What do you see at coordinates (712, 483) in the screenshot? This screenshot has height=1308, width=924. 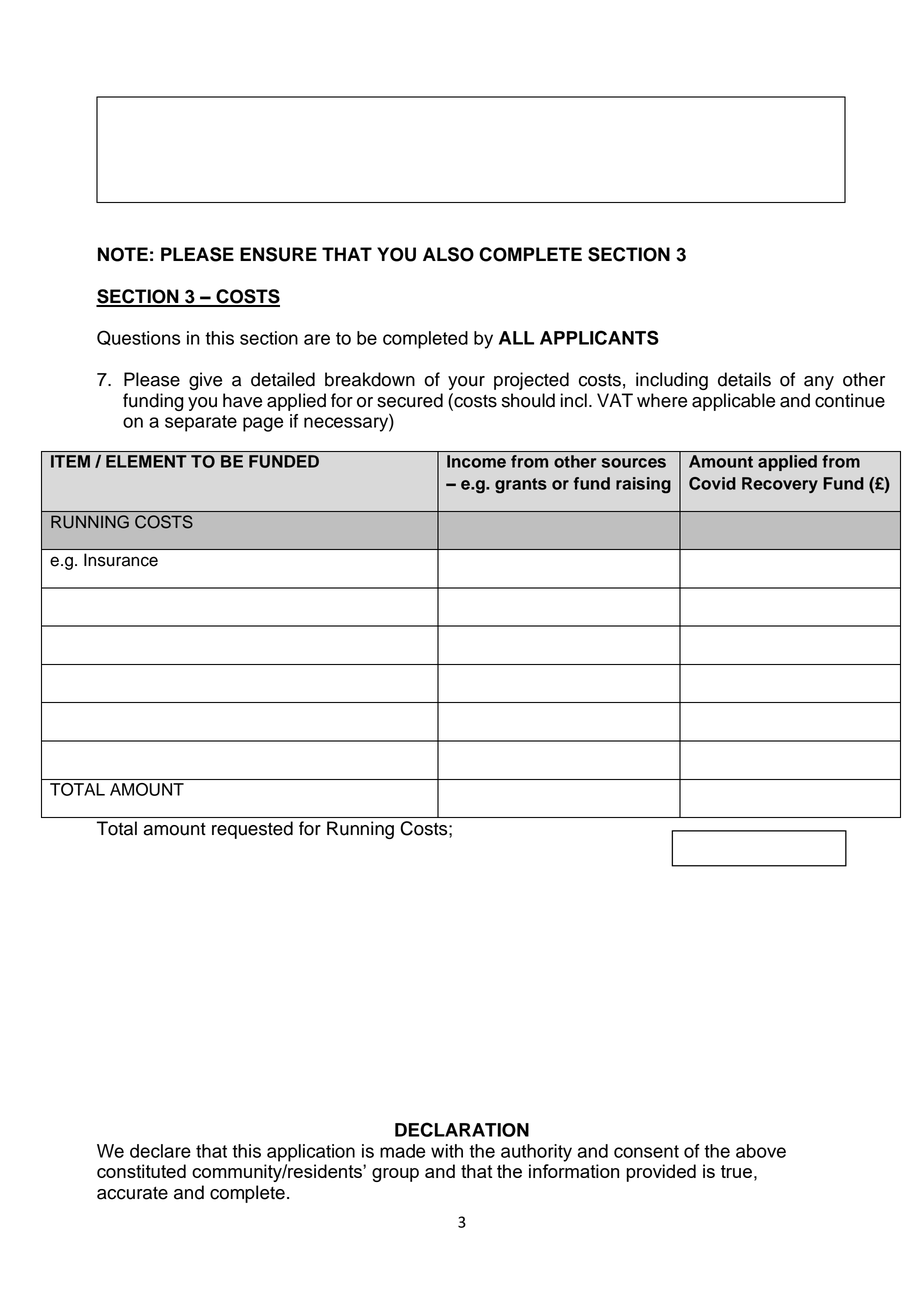 I see `Covid` at bounding box center [712, 483].
